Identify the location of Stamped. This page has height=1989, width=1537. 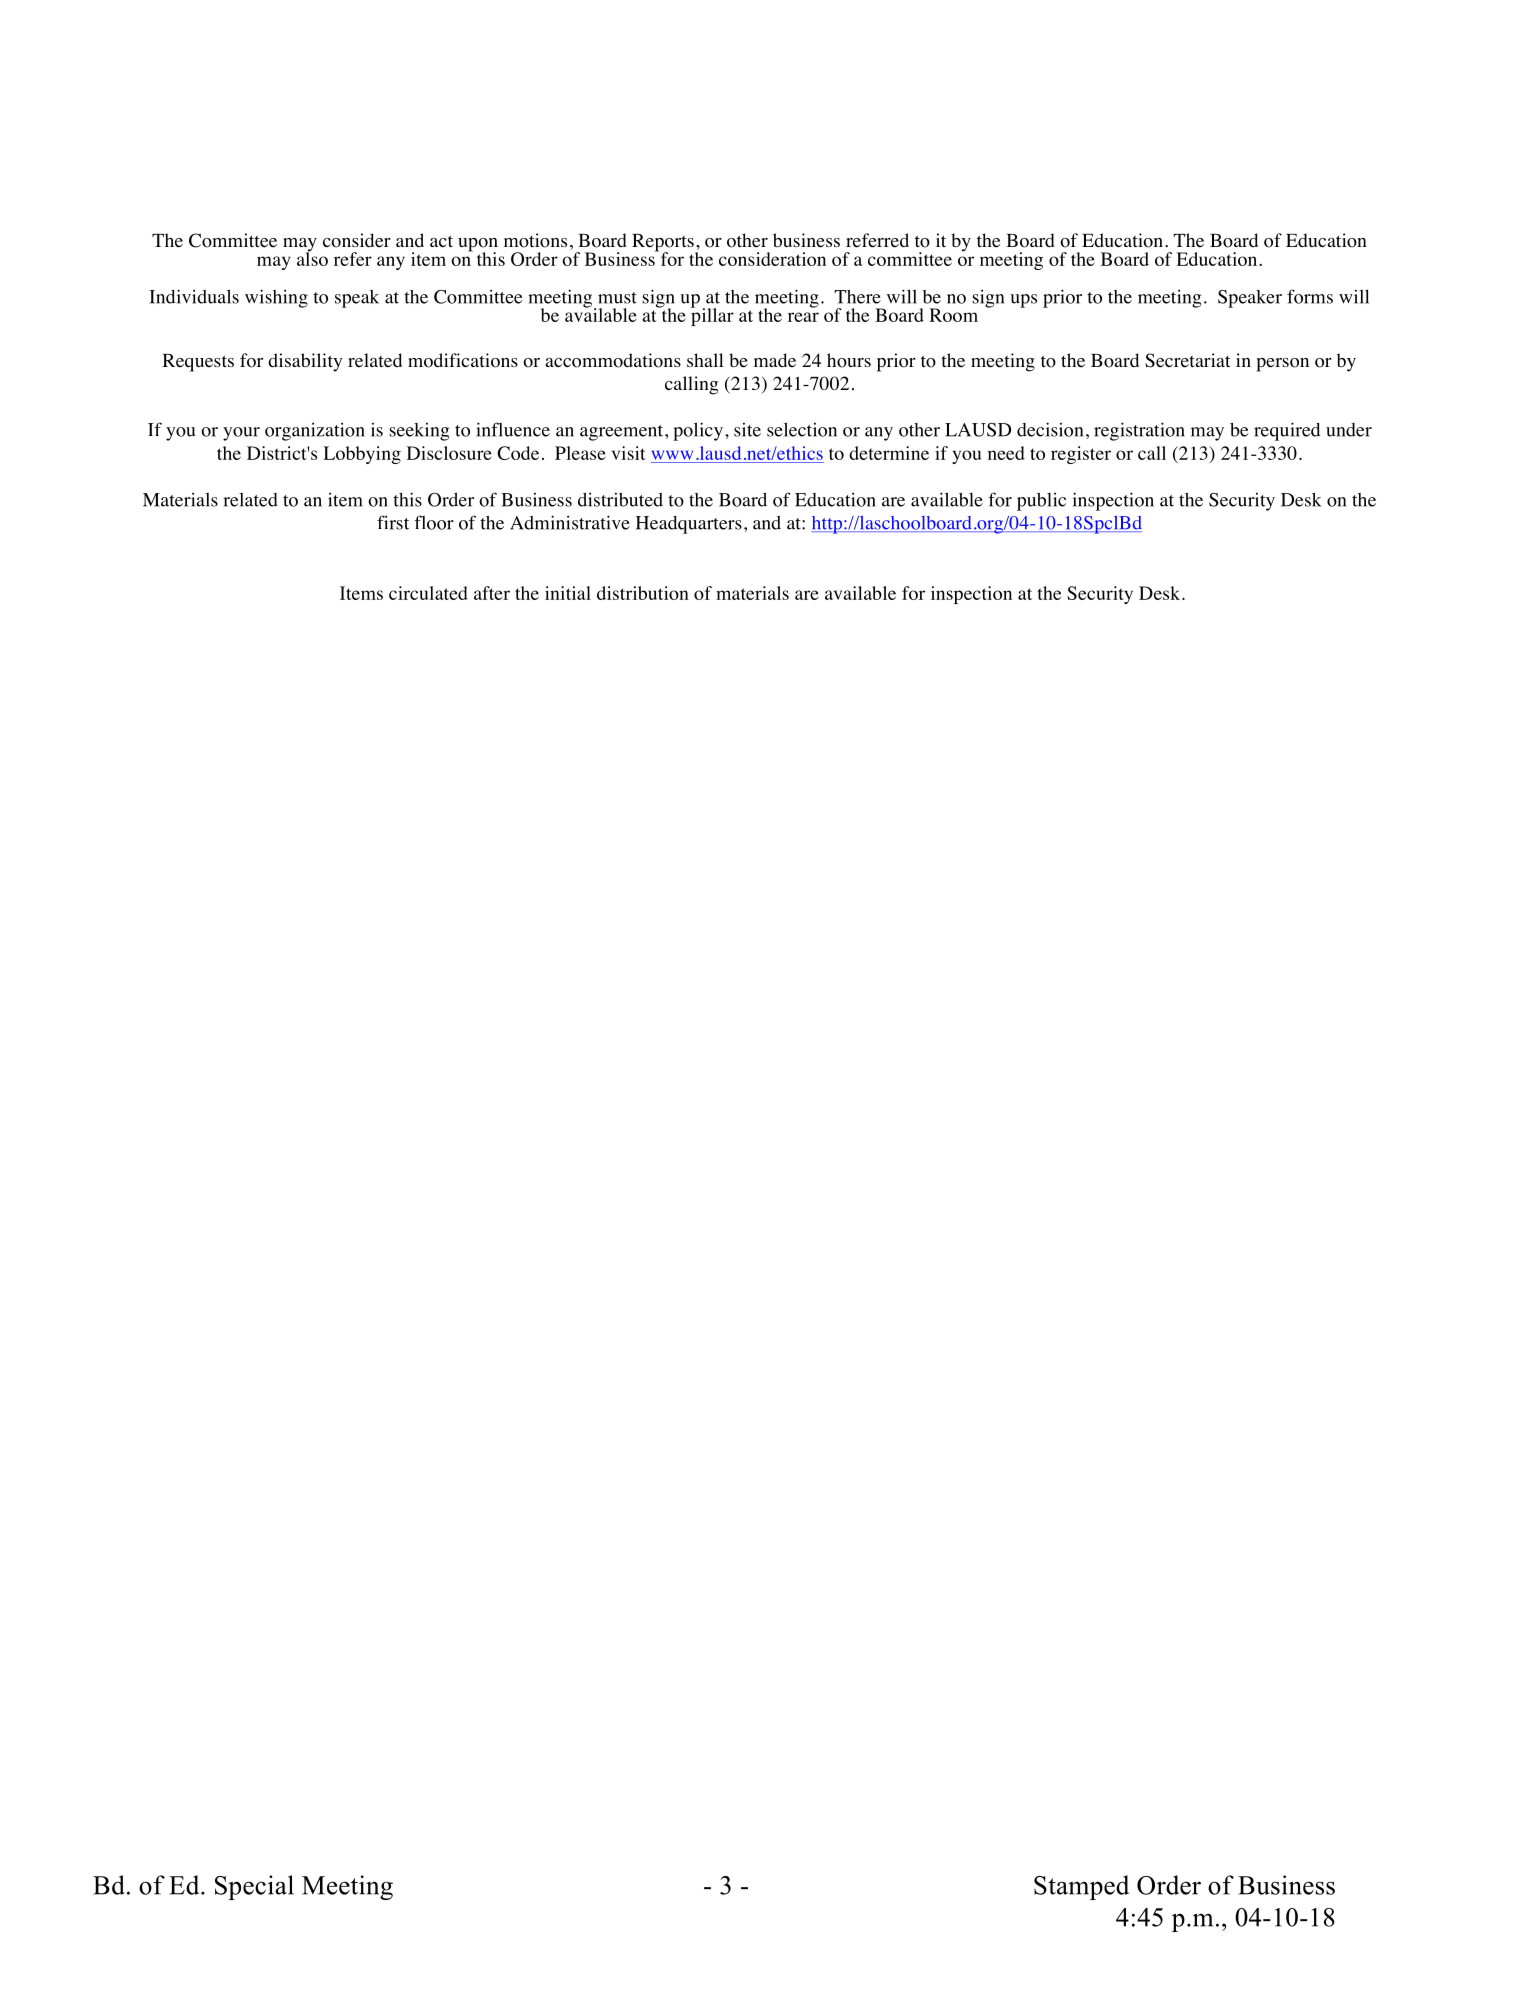
(1081, 1887).
